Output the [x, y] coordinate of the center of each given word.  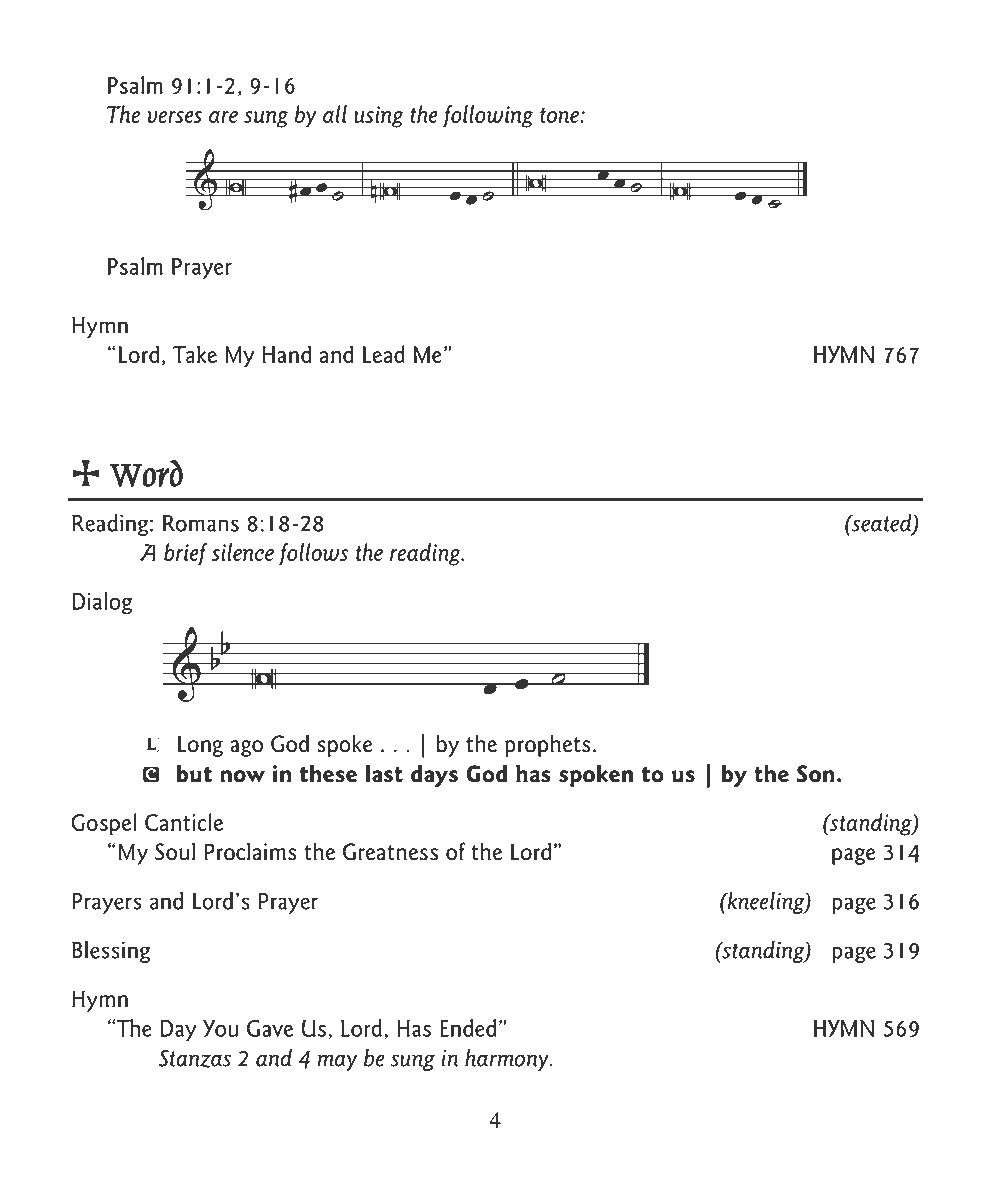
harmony [508, 1060]
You [220, 1028]
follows [313, 554]
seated [882, 524]
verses [174, 117]
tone [560, 115]
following [488, 116]
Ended [468, 1028]
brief [185, 554]
